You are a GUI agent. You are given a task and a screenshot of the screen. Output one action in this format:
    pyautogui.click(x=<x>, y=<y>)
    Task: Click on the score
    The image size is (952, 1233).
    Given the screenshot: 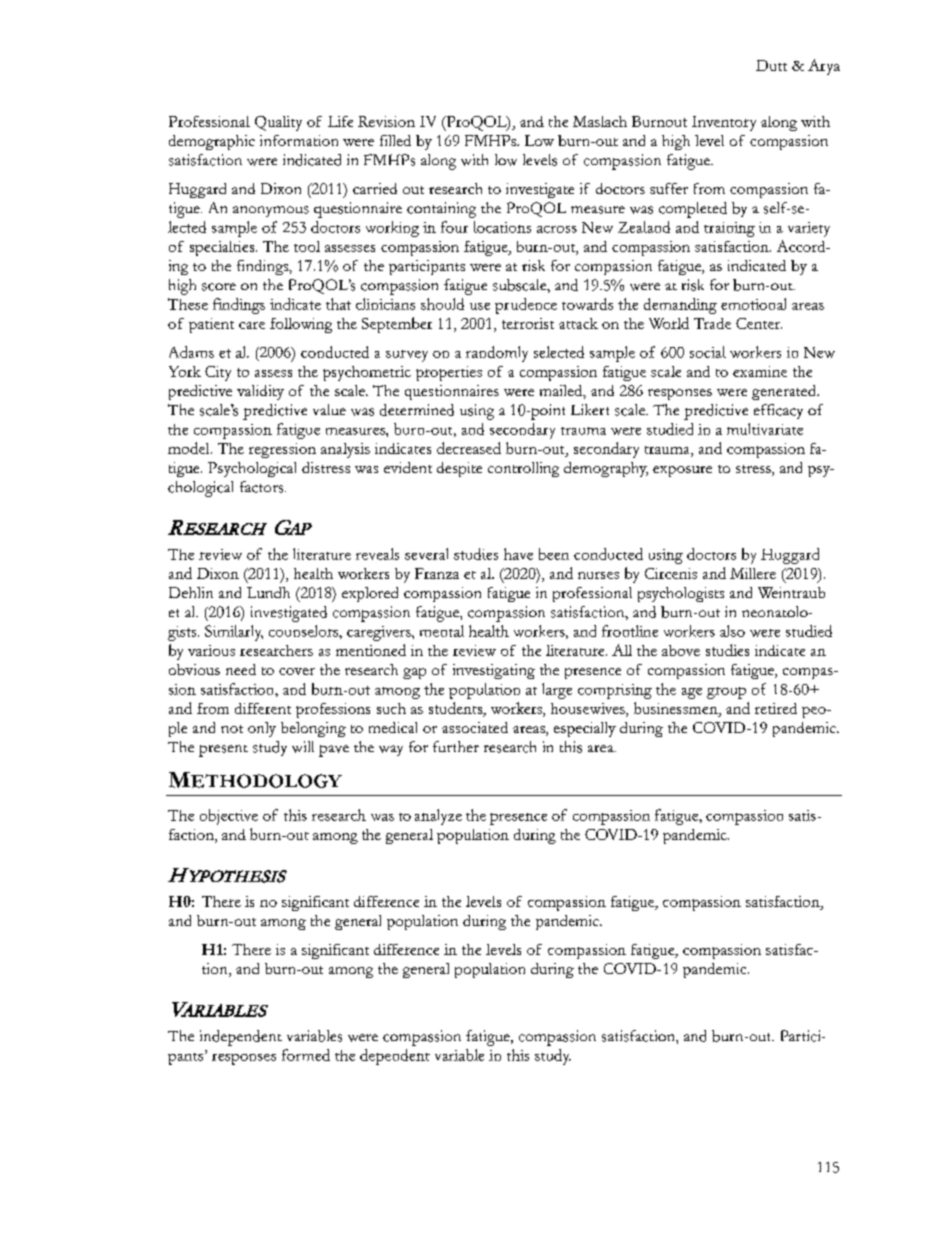 What is the action you would take?
    pyautogui.click(x=219, y=287)
